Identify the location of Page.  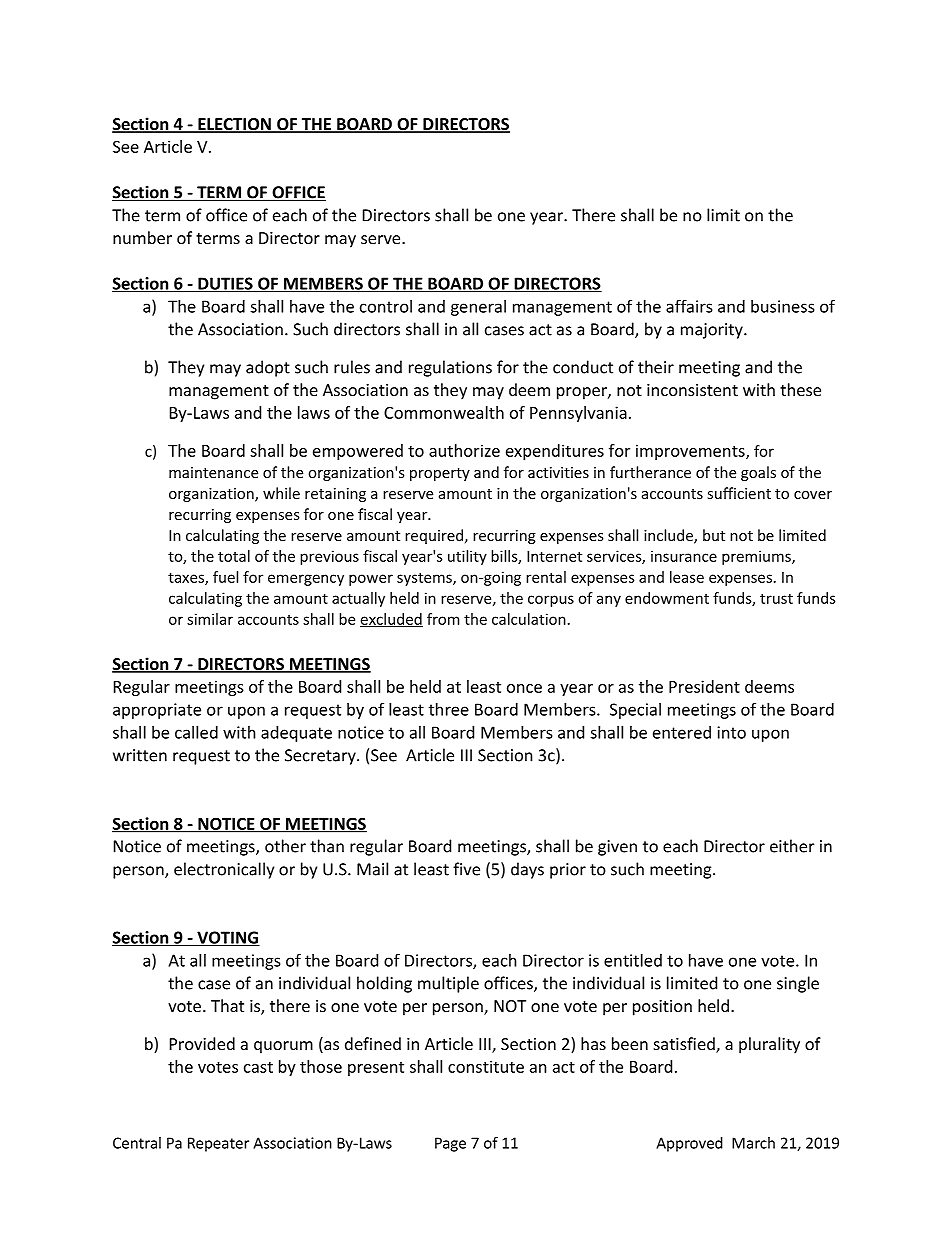
(450, 1144).
